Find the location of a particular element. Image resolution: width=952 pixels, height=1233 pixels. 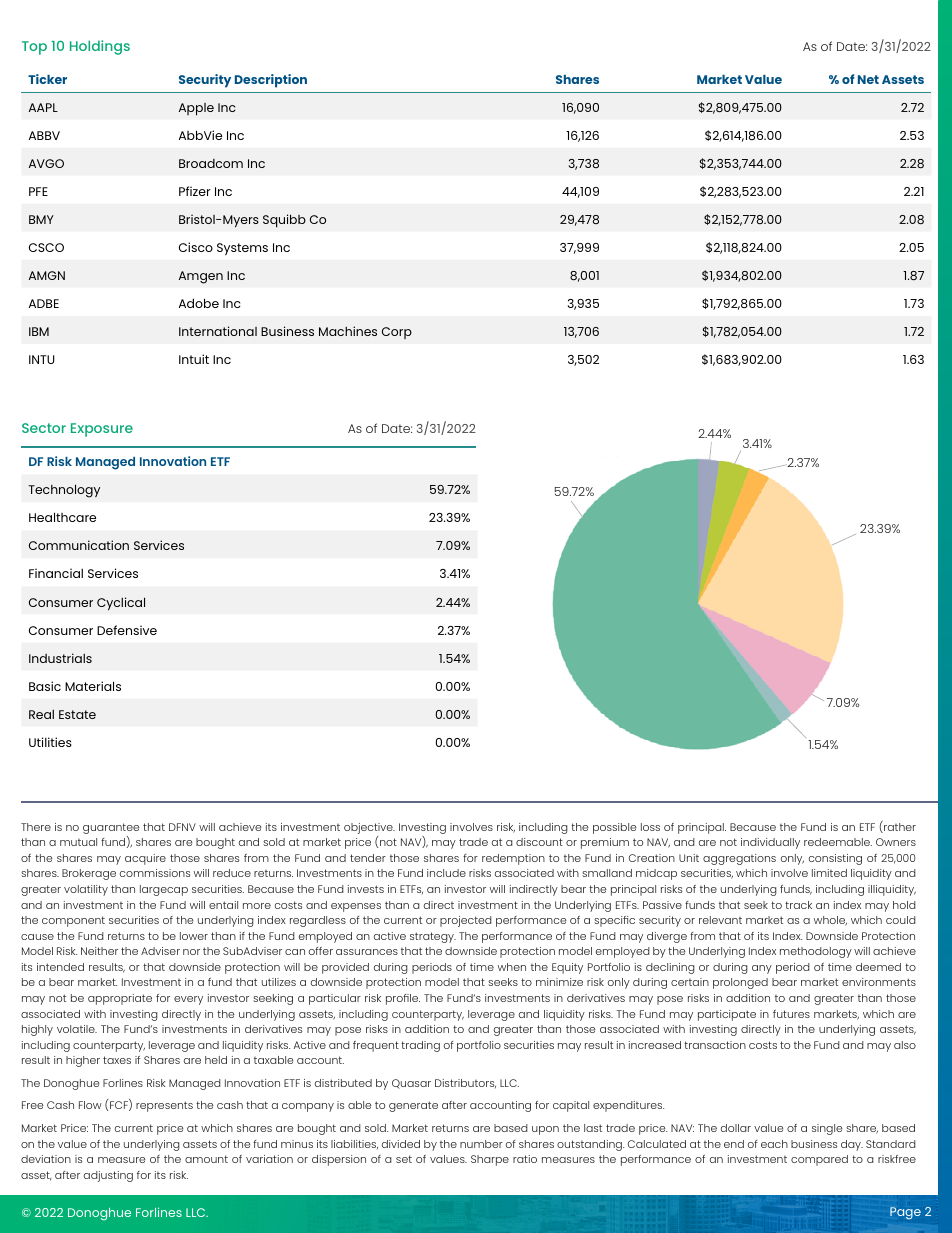

Description is located at coordinates (271, 81).
